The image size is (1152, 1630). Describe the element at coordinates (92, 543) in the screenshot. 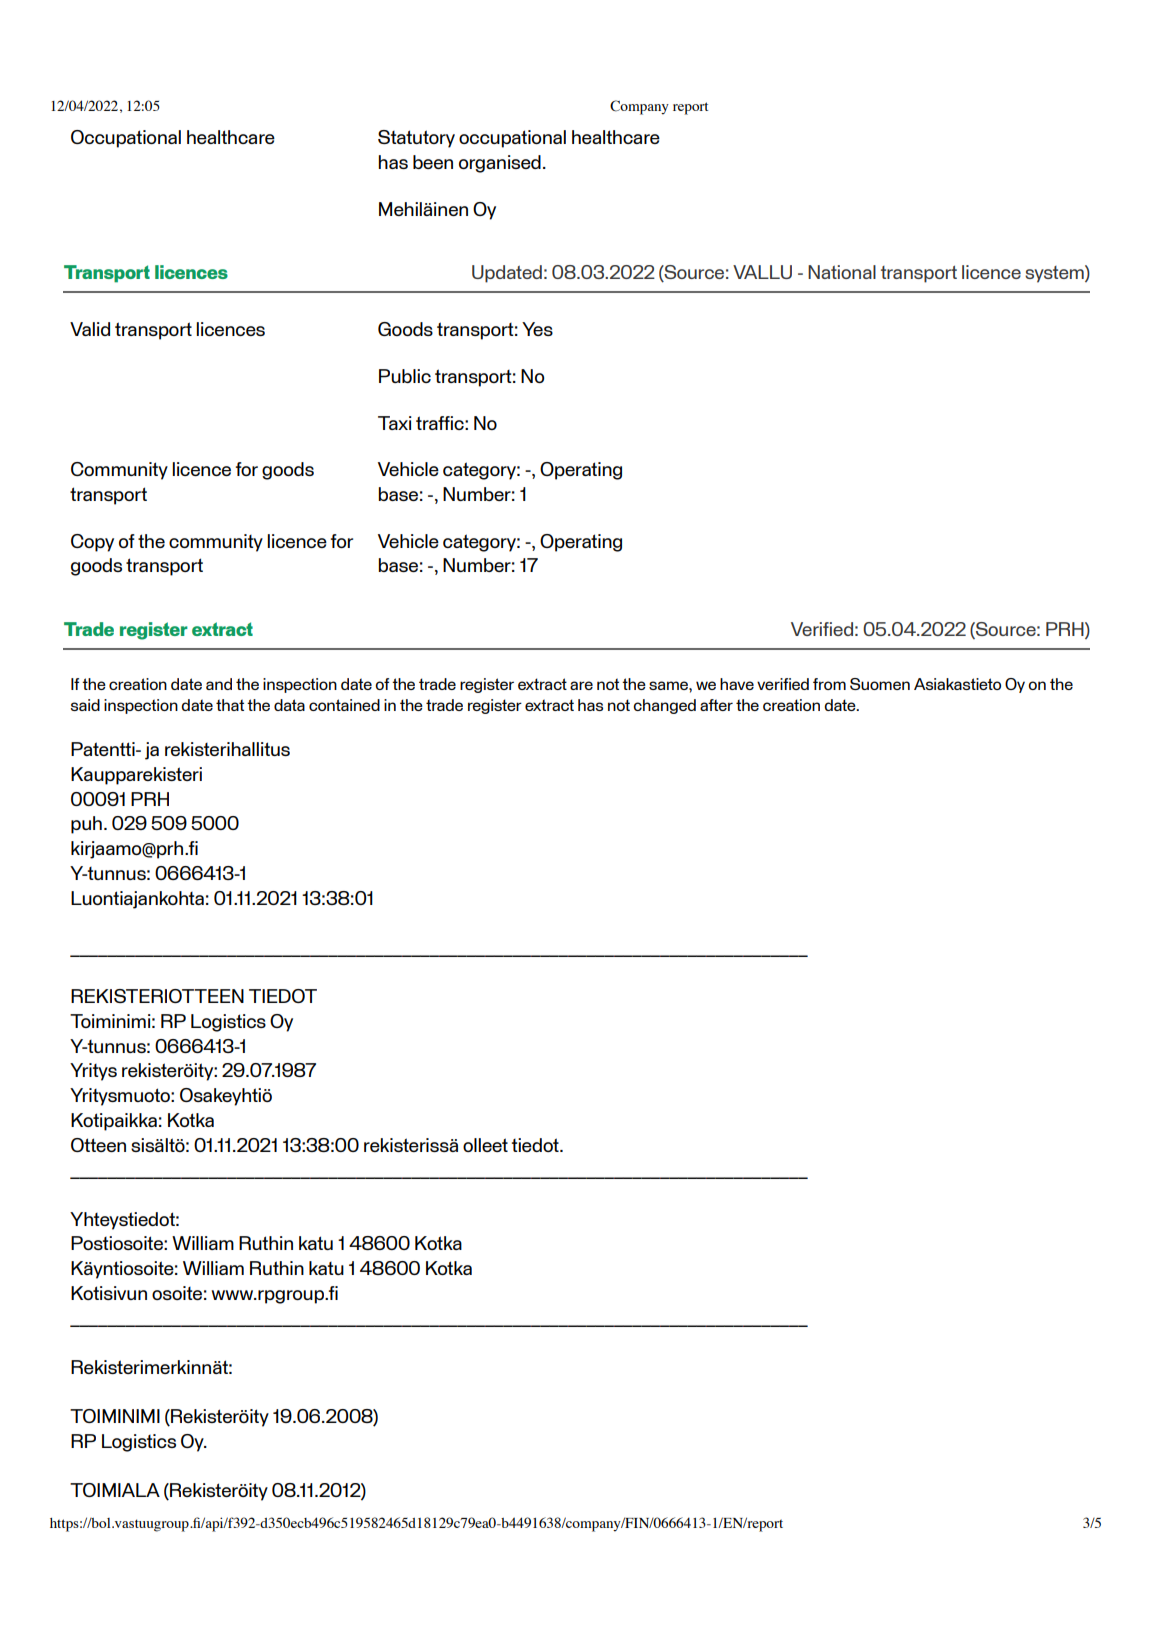

I see `Copy` at that location.
